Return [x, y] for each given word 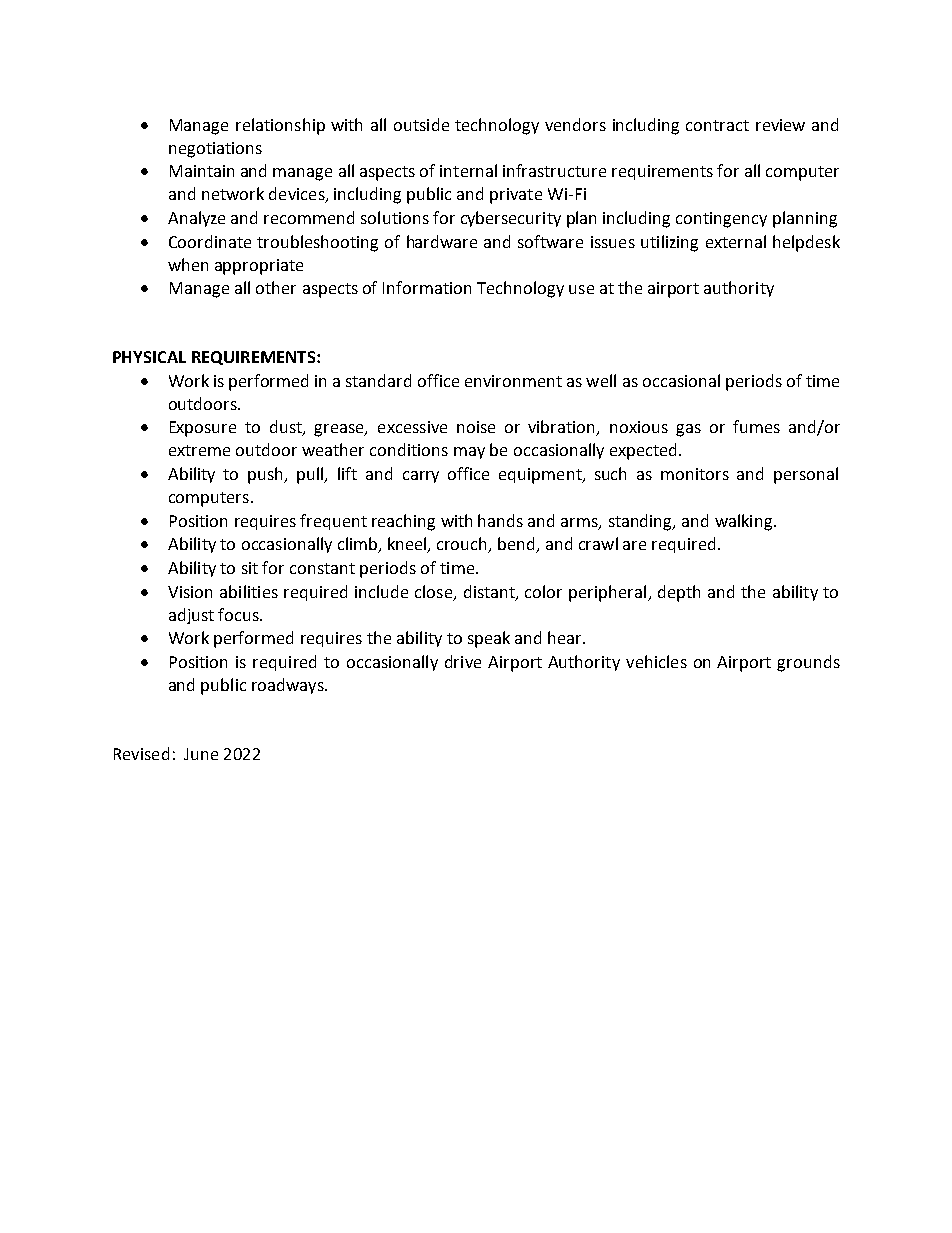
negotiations [215, 150]
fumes [756, 426]
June [201, 754]
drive [463, 661]
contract [717, 125]
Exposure [203, 429]
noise [476, 427]
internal [468, 170]
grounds [808, 663]
